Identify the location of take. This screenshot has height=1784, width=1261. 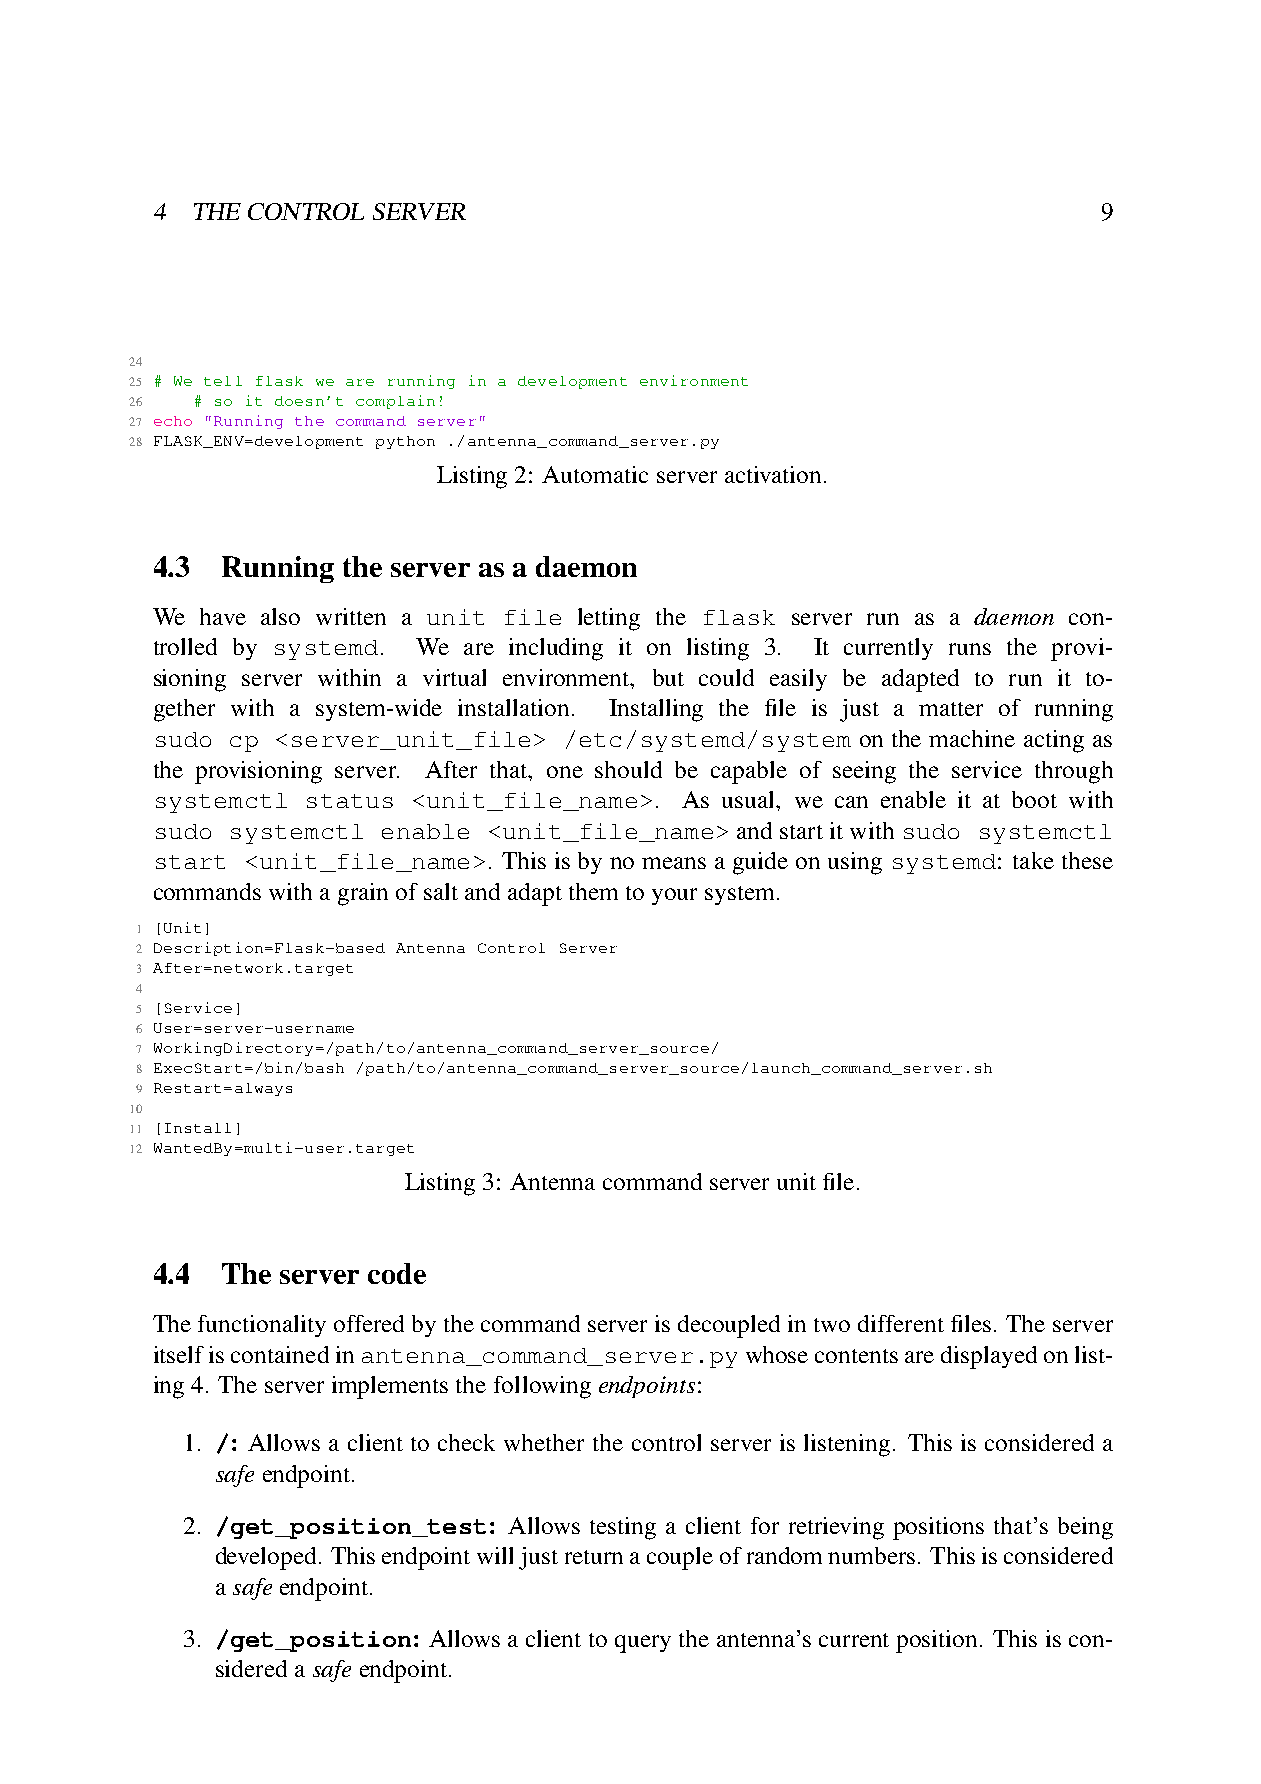
(1033, 860).
